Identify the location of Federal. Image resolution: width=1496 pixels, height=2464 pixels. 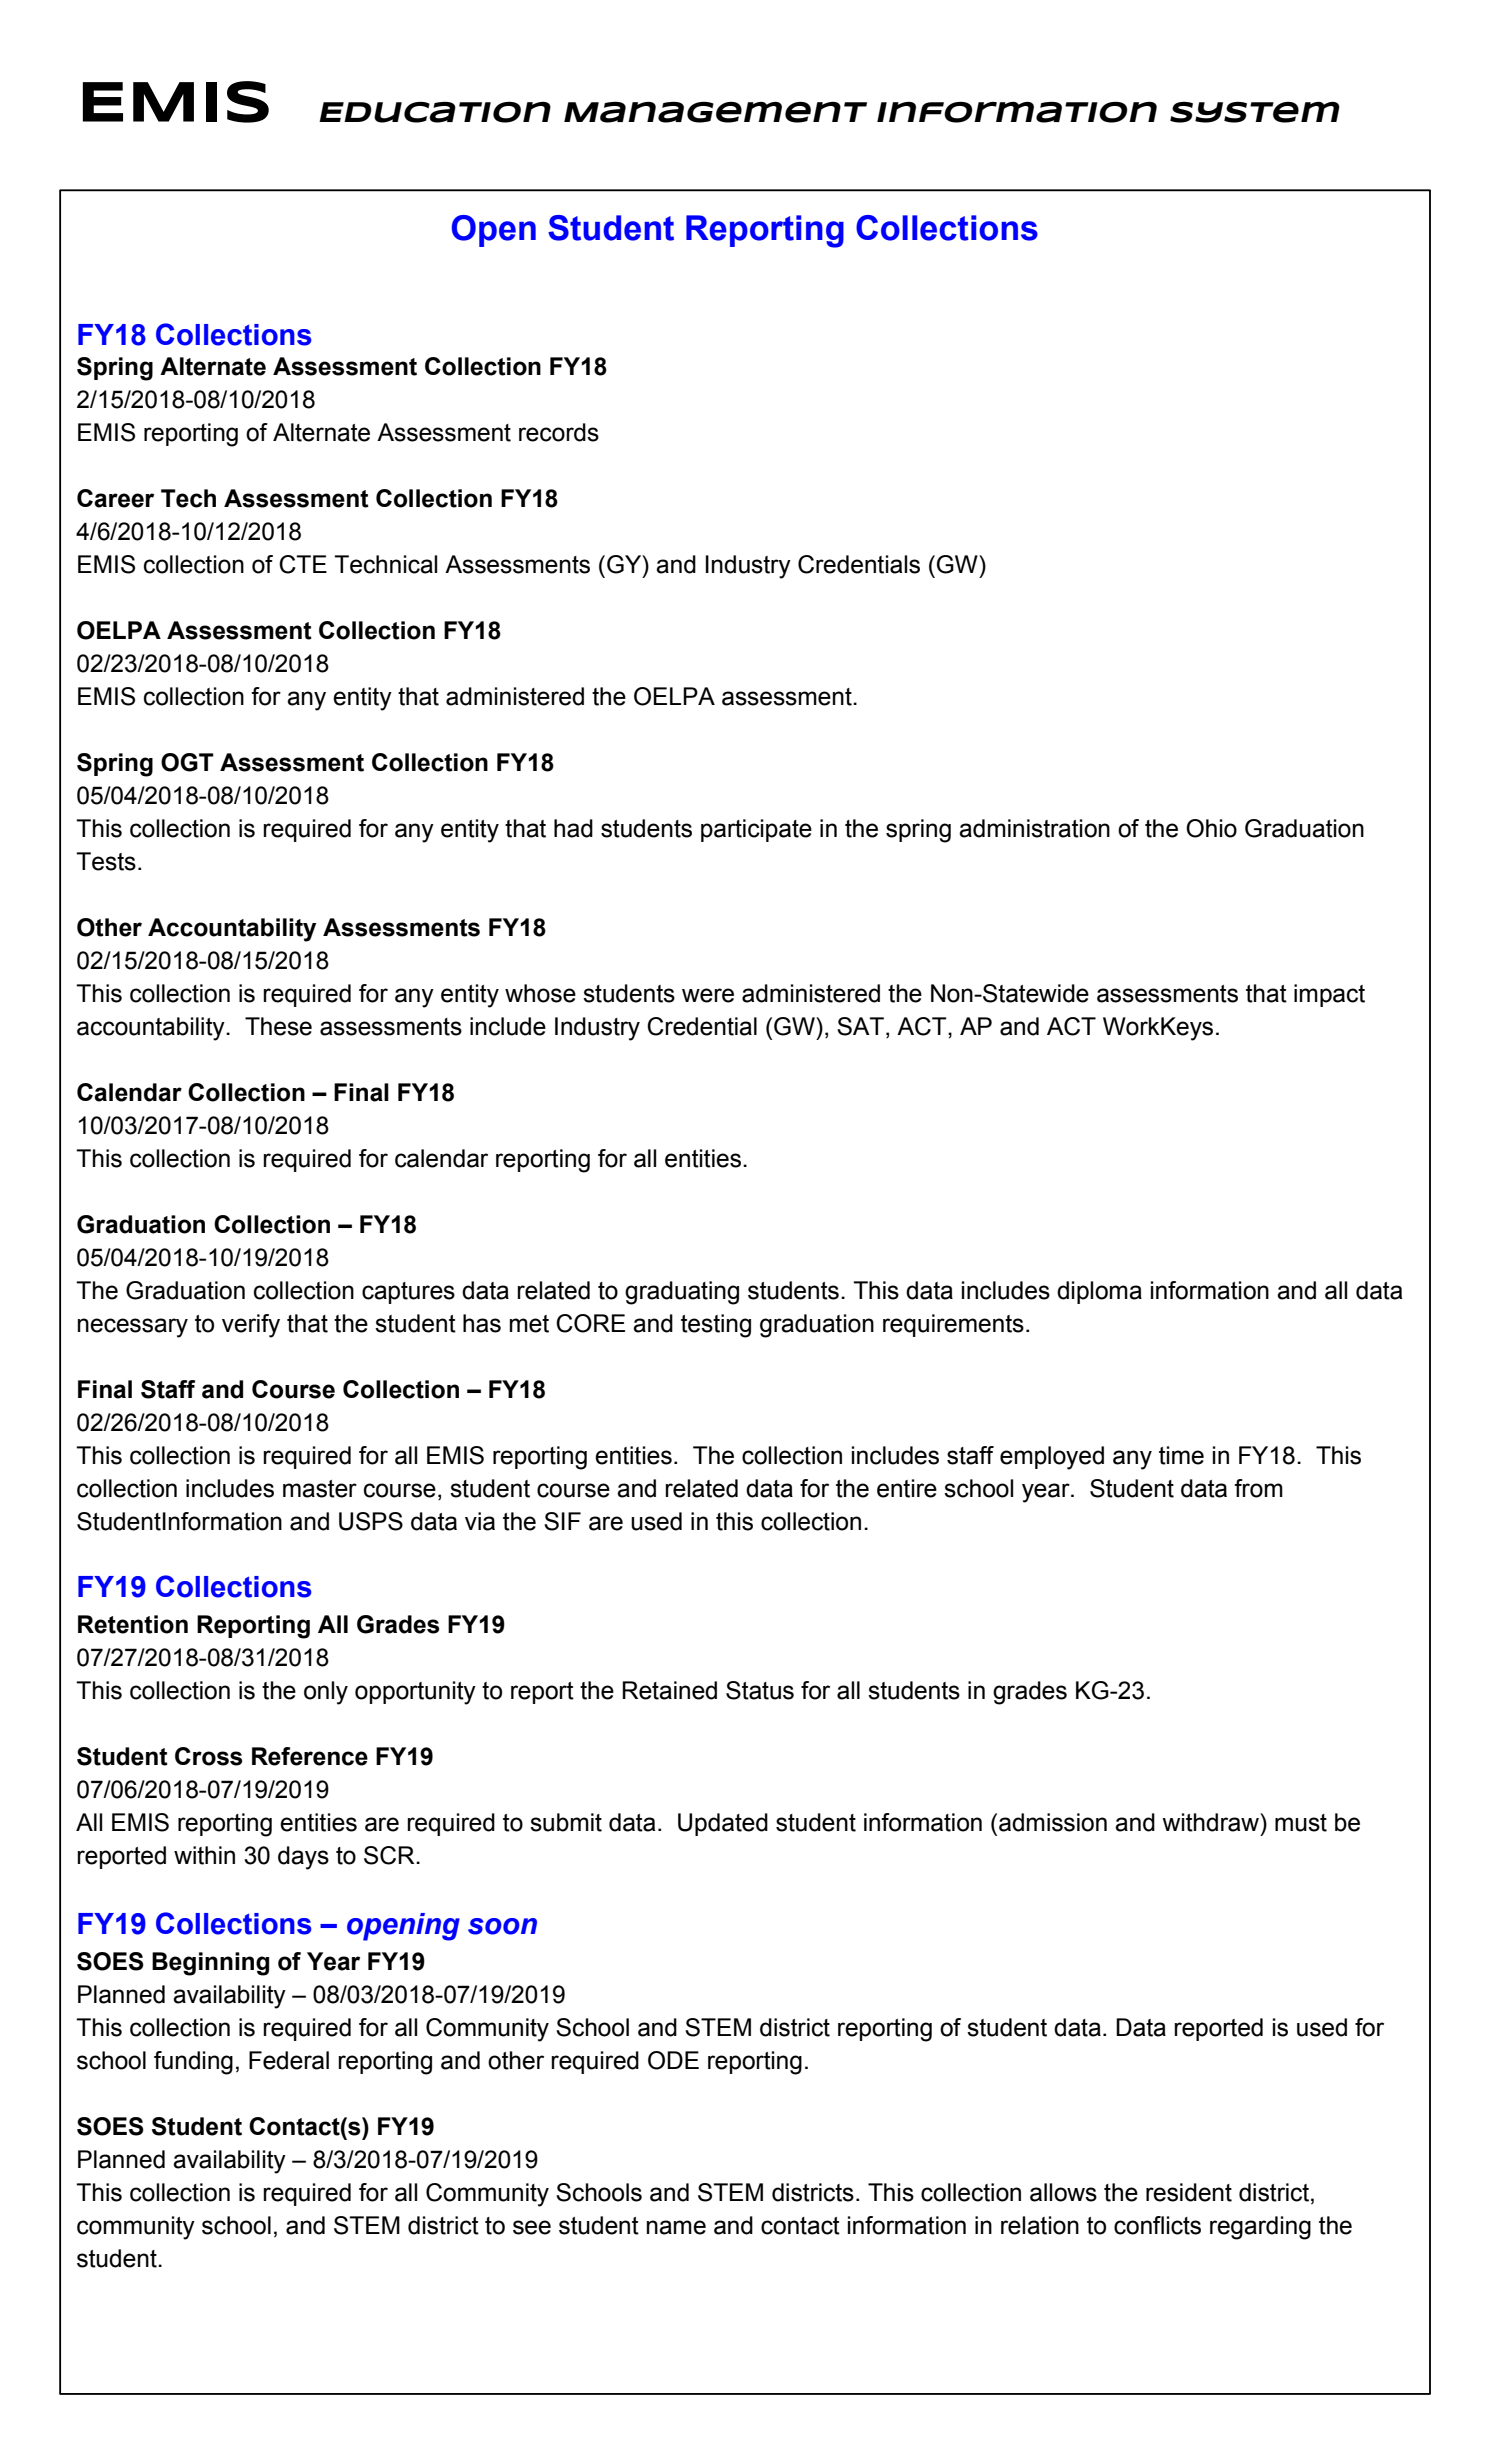
(289, 2060).
